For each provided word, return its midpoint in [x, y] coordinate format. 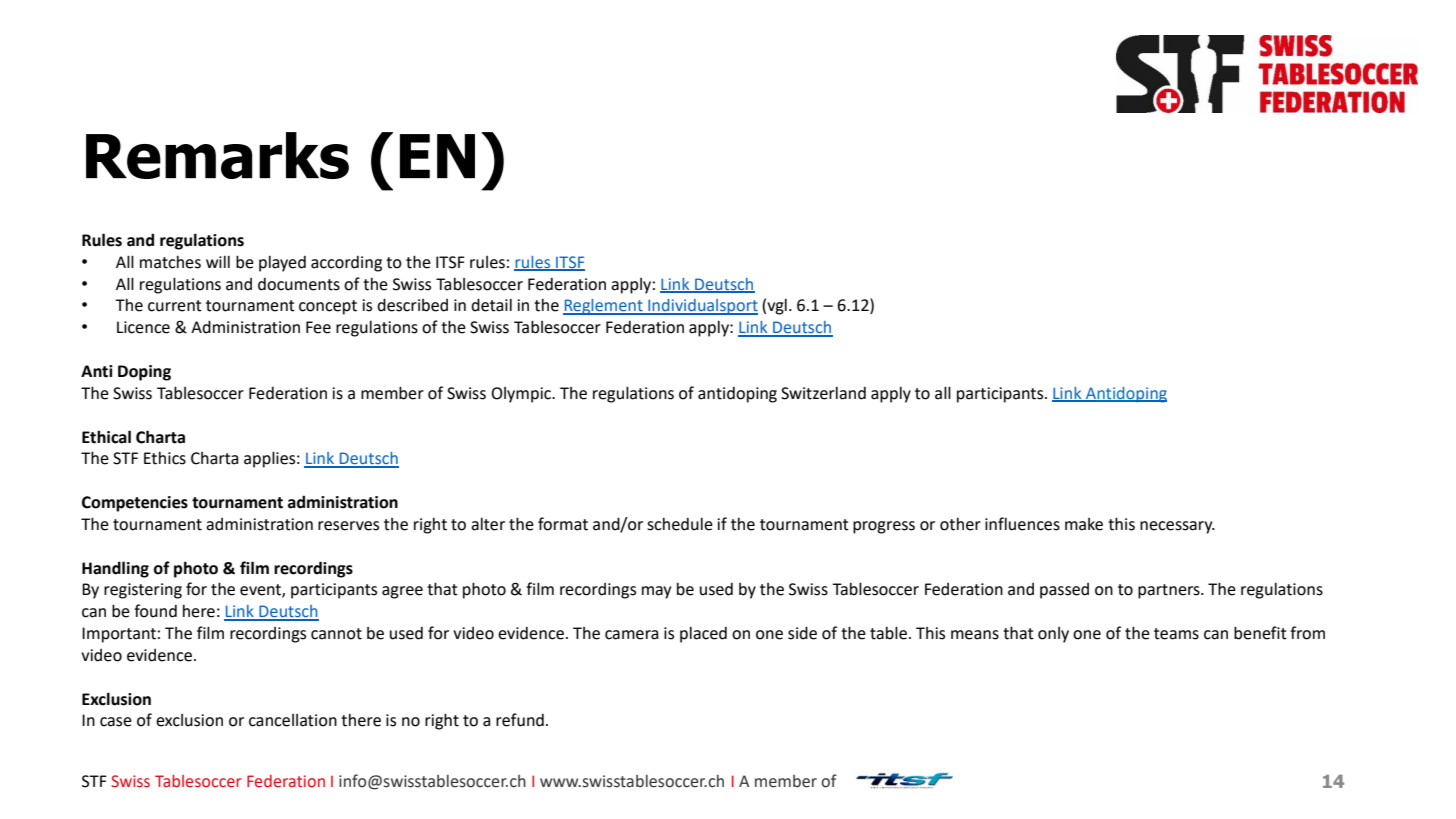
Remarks [217, 155]
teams [1176, 634]
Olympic [522, 395]
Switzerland [823, 393]
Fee [318, 327]
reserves [348, 526]
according [346, 264]
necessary [1177, 527]
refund [520, 720]
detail [491, 305]
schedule [680, 524]
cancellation [293, 720]
